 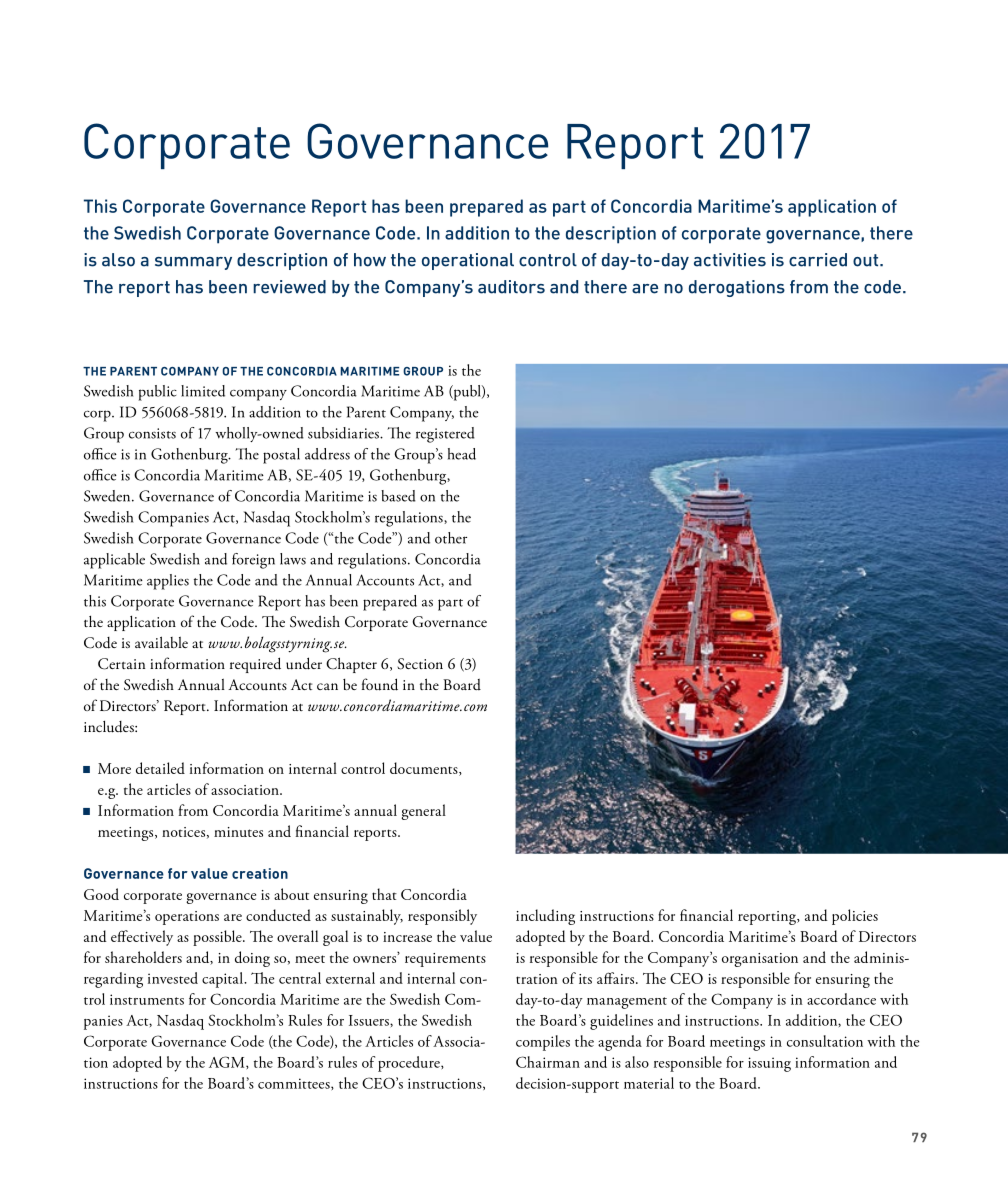 What do you see at coordinates (445, 435) in the screenshot?
I see `registered` at bounding box center [445, 435].
